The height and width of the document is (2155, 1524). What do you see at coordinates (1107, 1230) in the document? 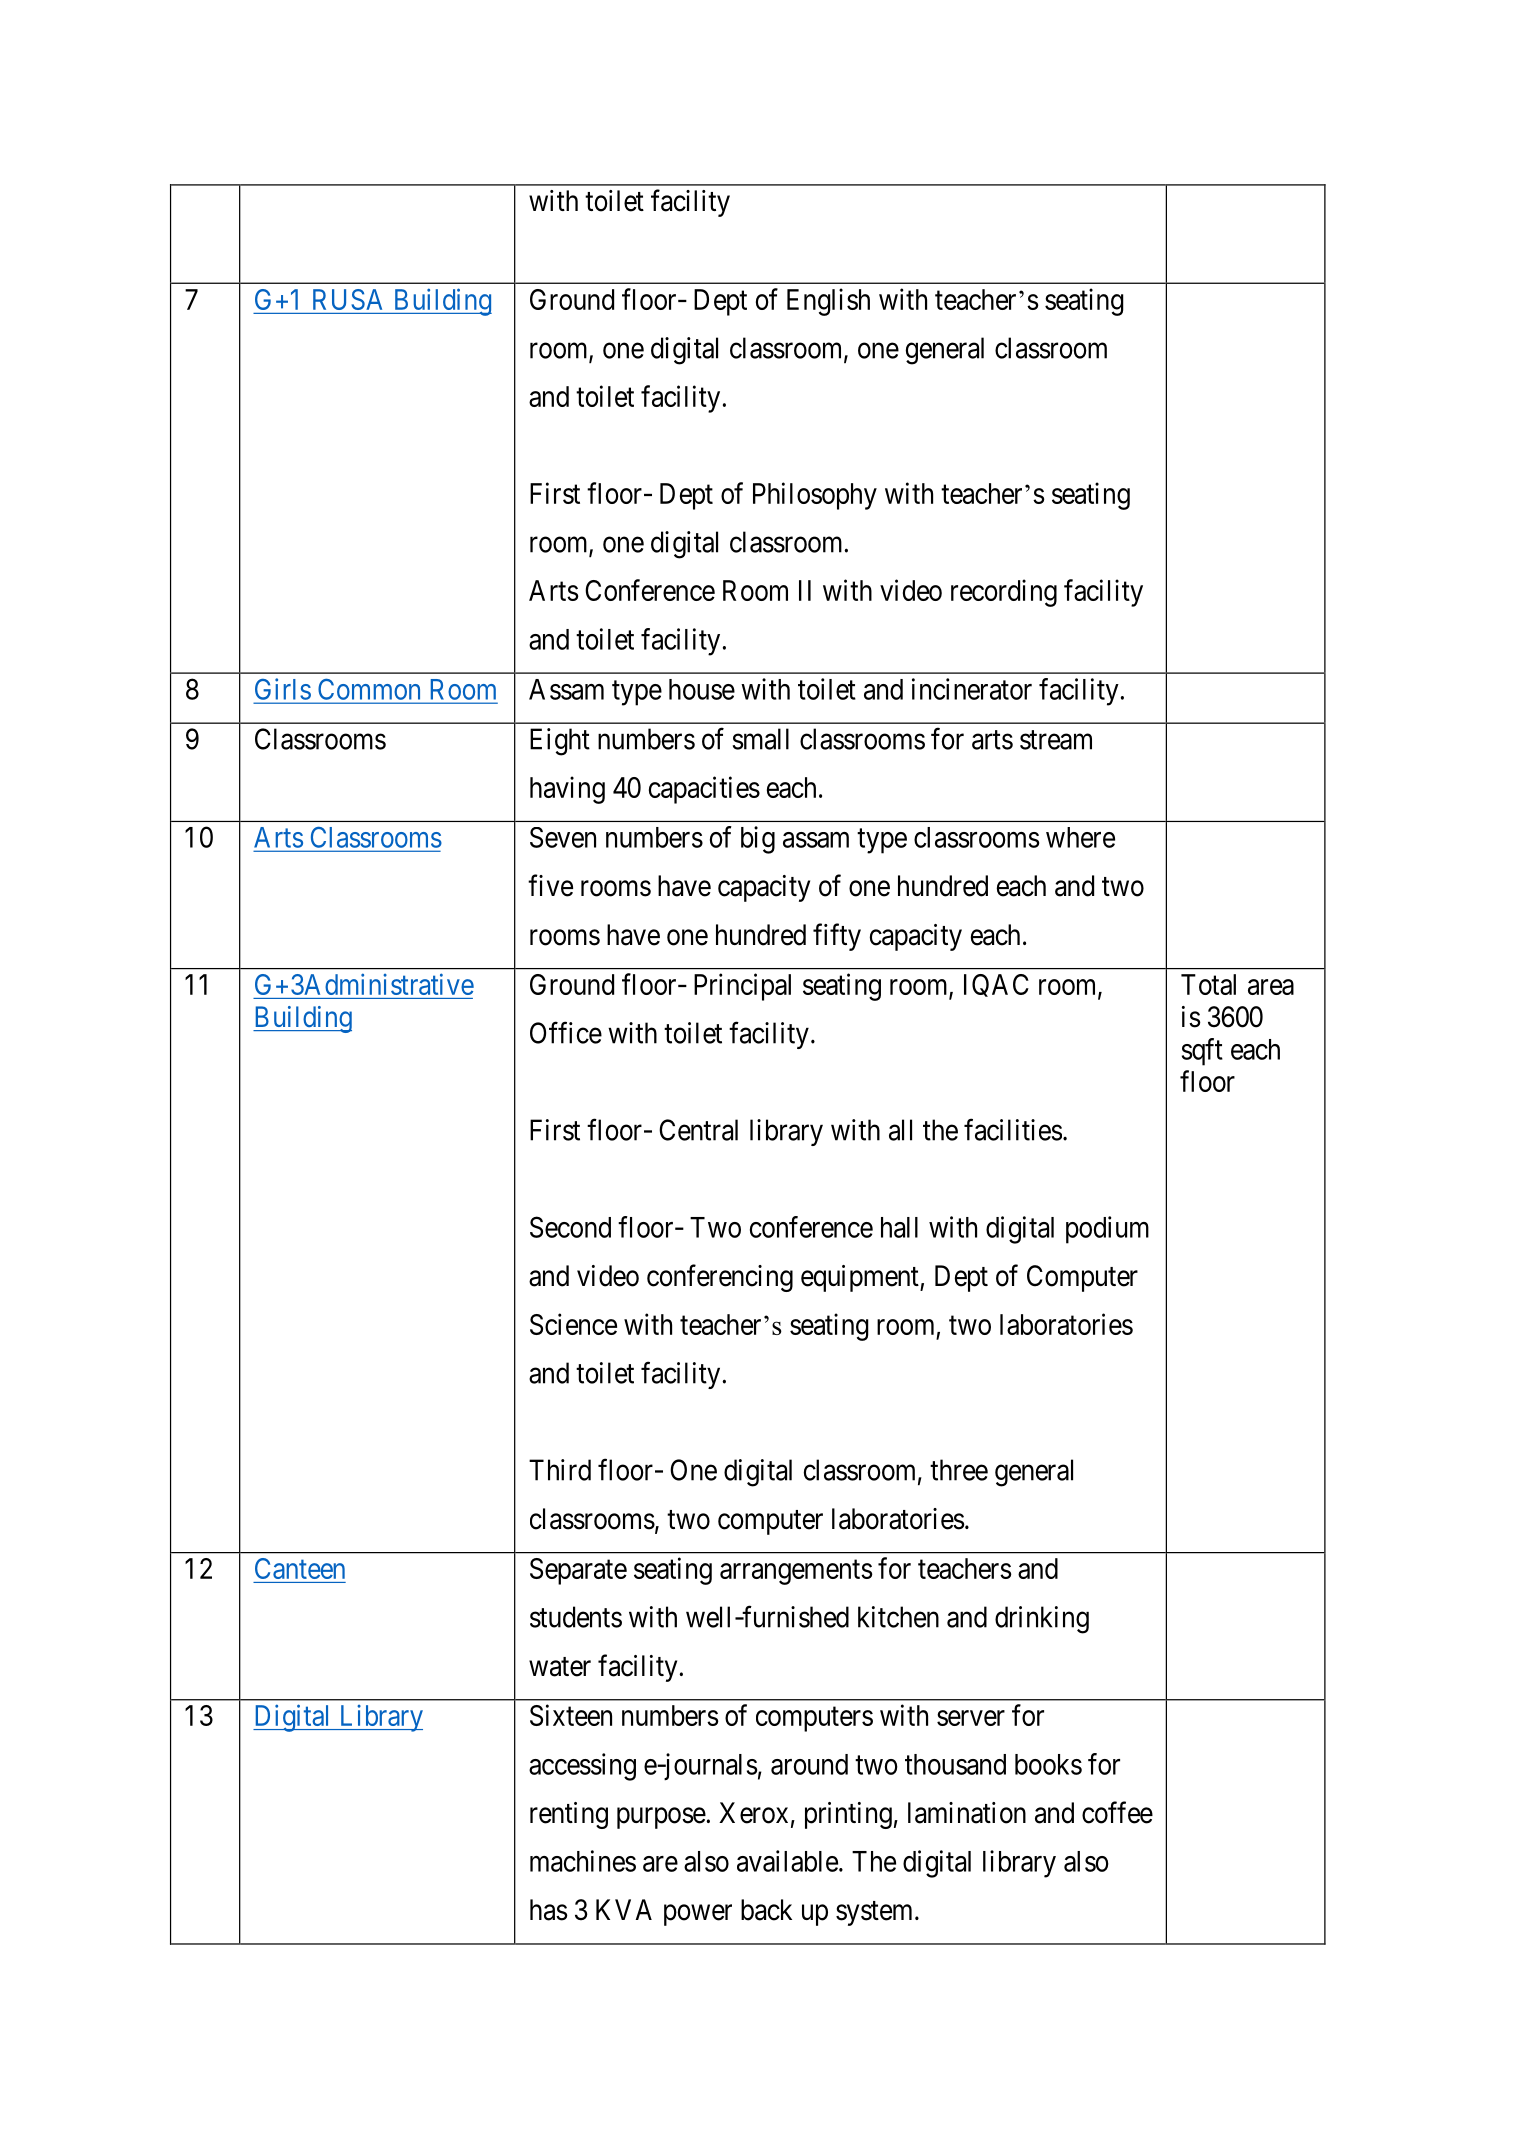
I see `podium` at bounding box center [1107, 1230].
